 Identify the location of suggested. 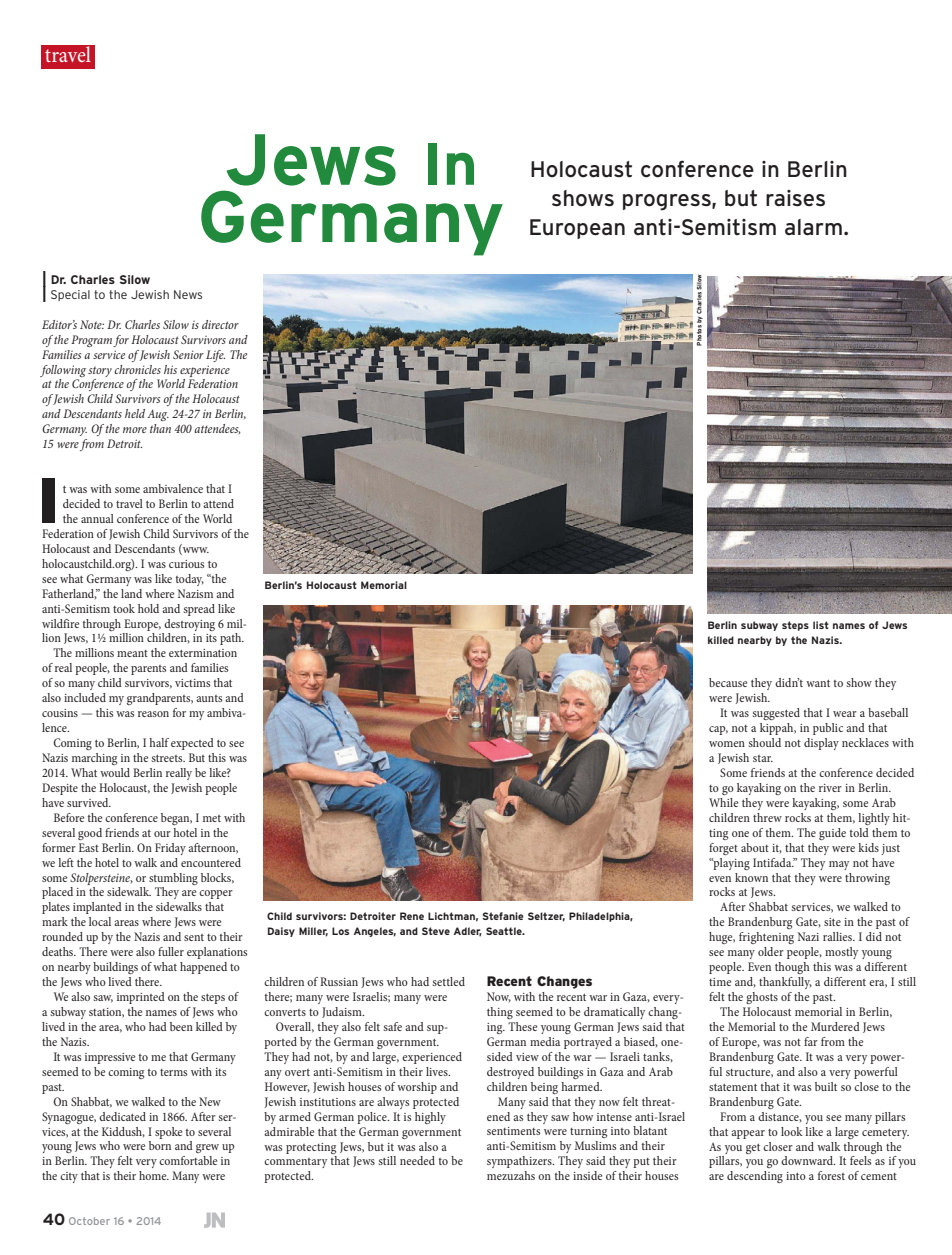
(776, 714).
